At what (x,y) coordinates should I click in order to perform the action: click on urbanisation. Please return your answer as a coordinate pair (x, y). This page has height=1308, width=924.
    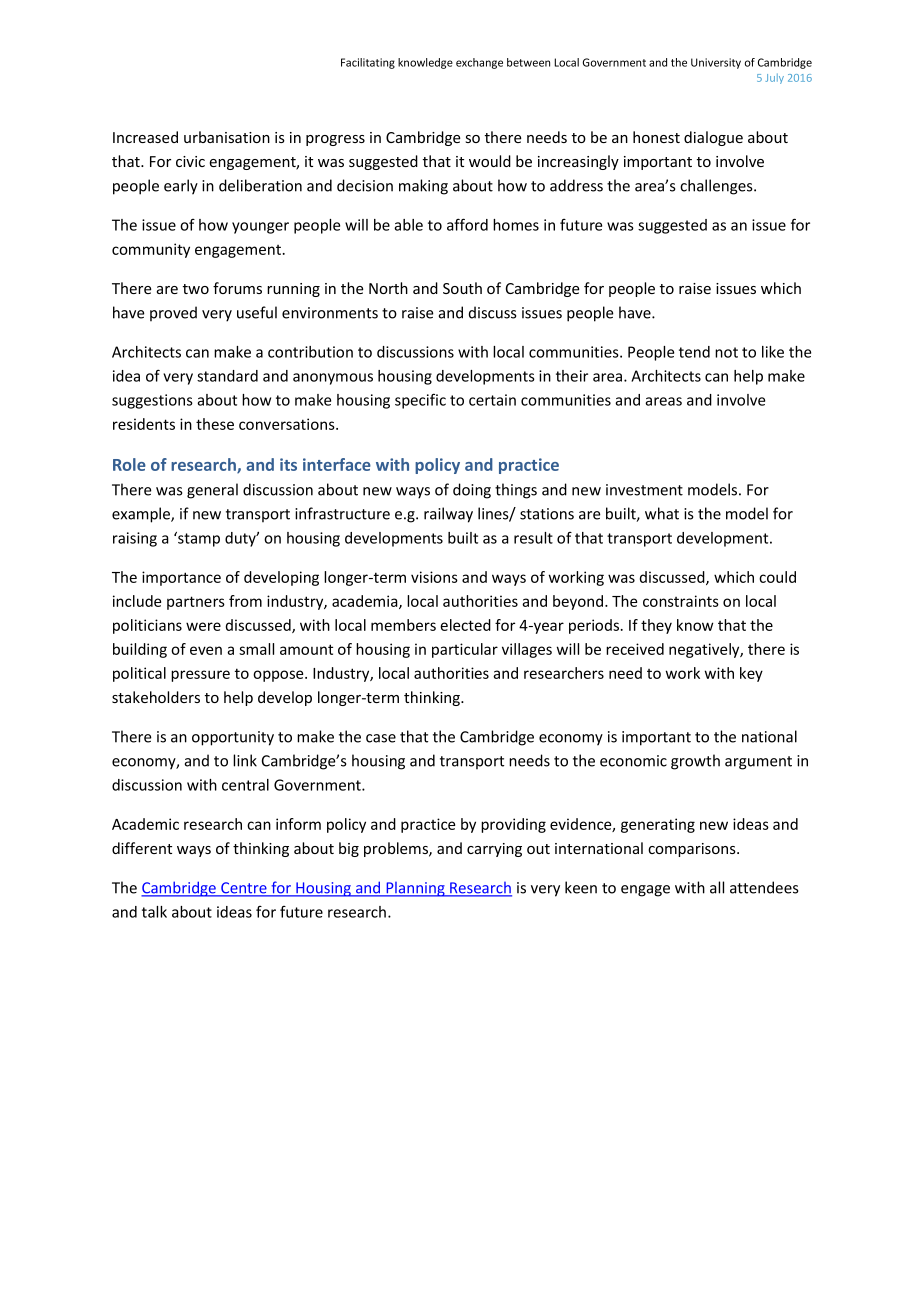
    Looking at the image, I should click on (227, 137).
